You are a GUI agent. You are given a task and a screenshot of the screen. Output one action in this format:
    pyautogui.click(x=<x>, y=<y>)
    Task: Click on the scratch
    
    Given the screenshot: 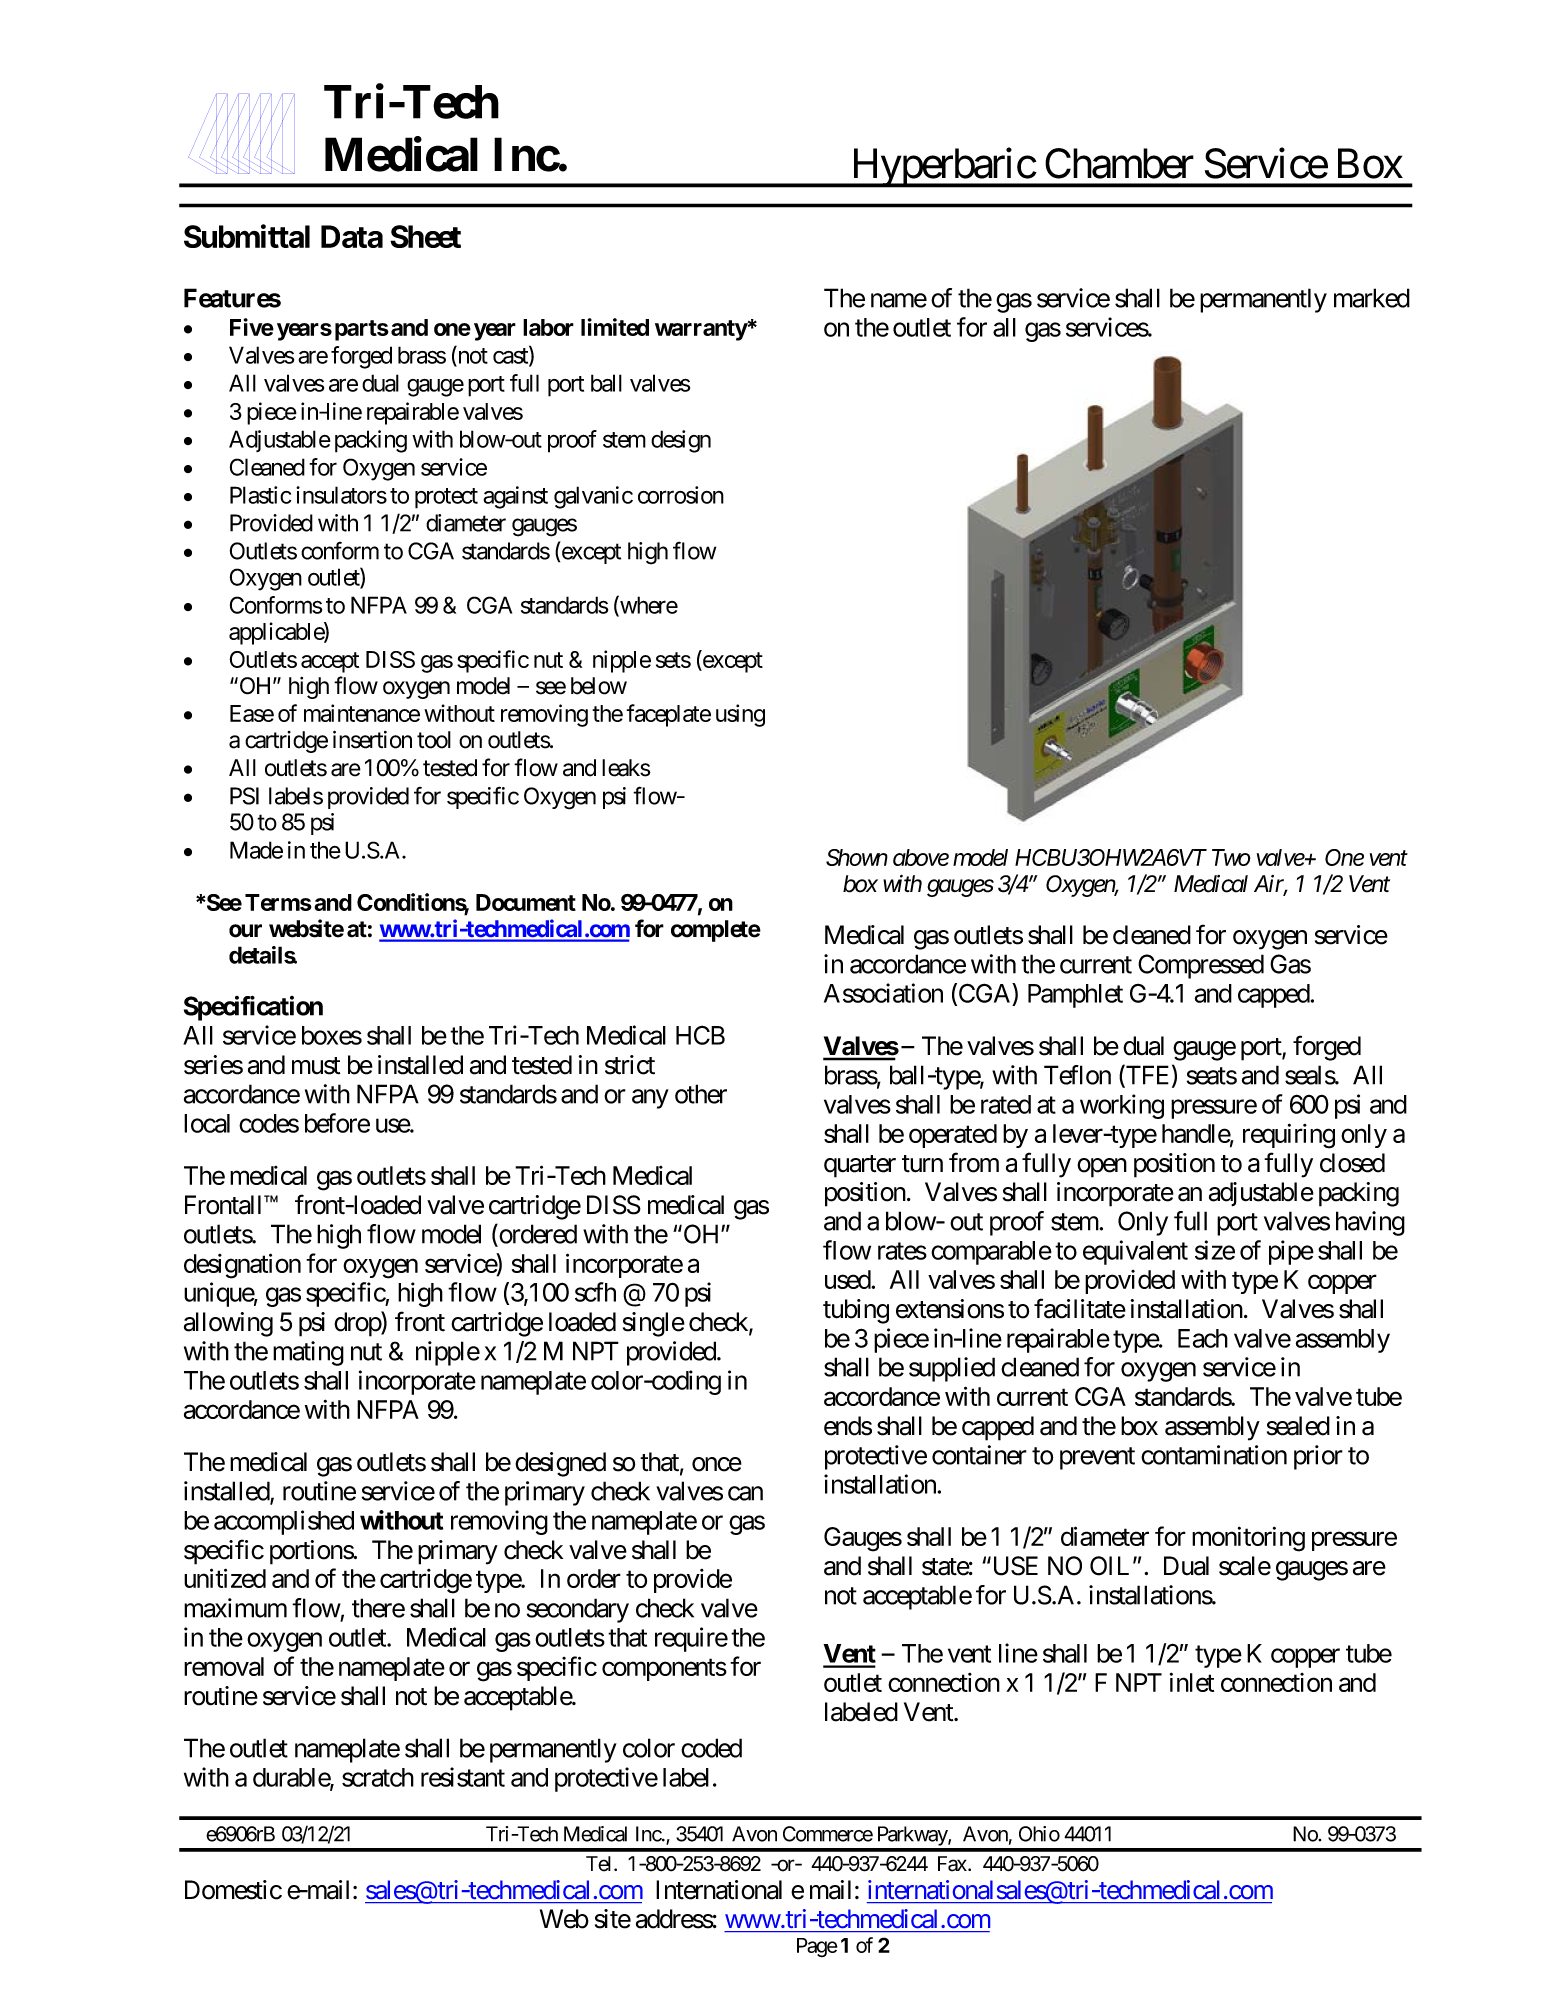 What is the action you would take?
    pyautogui.click(x=378, y=1777)
